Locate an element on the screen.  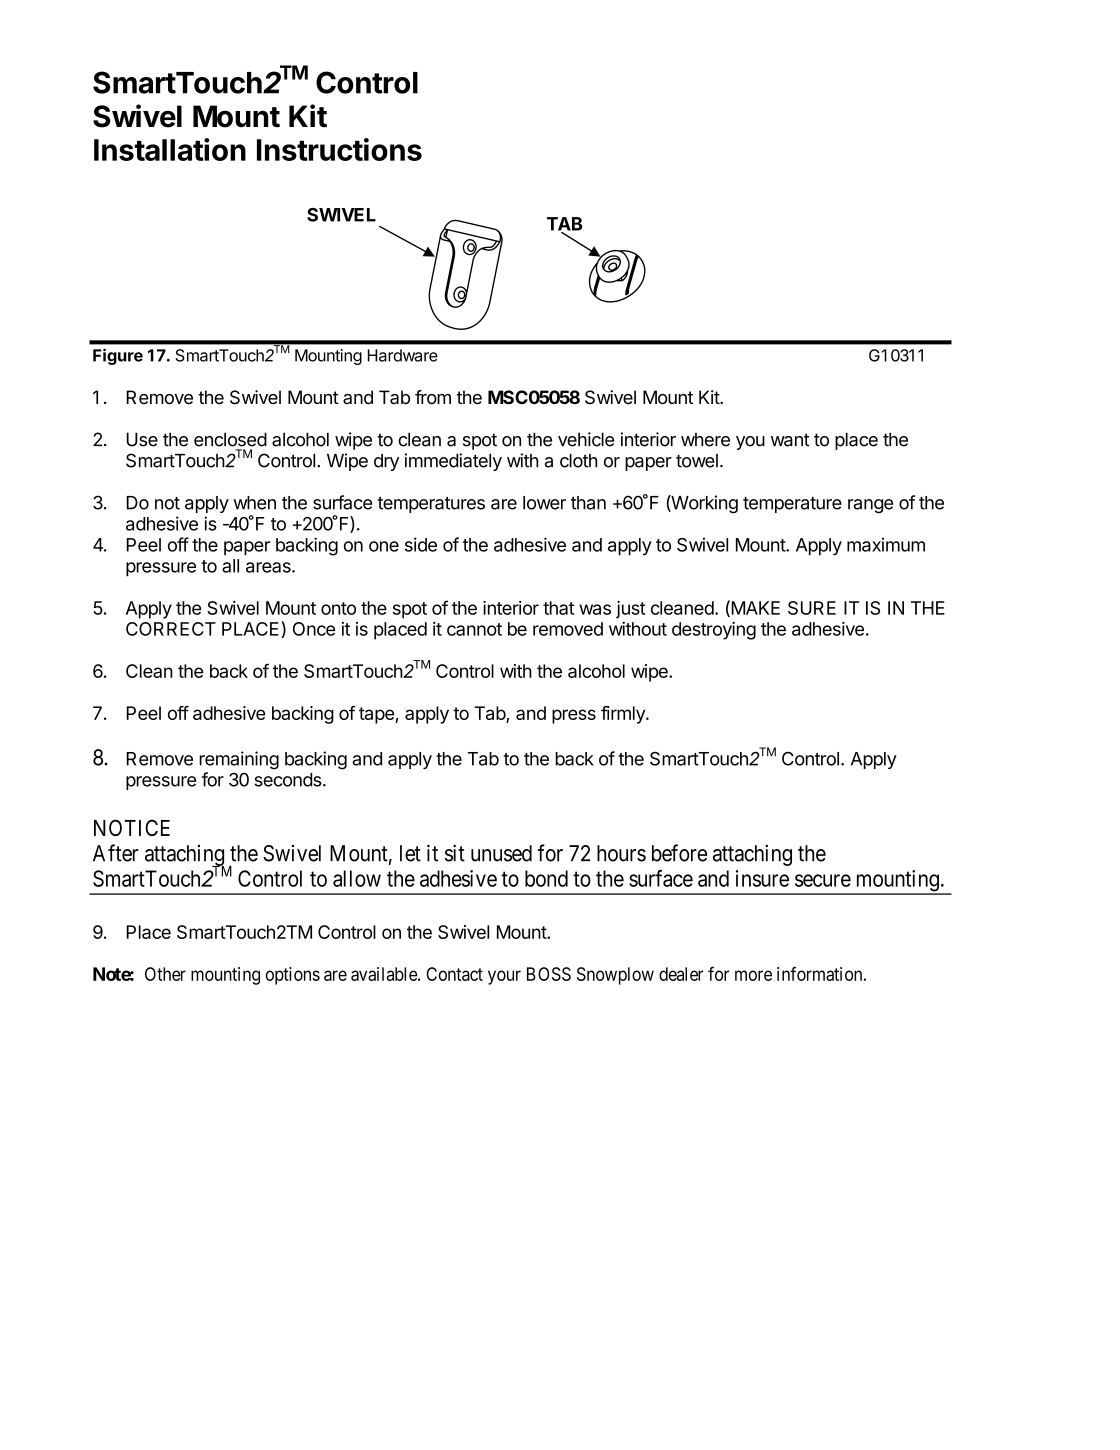
want is located at coordinates (790, 440).
